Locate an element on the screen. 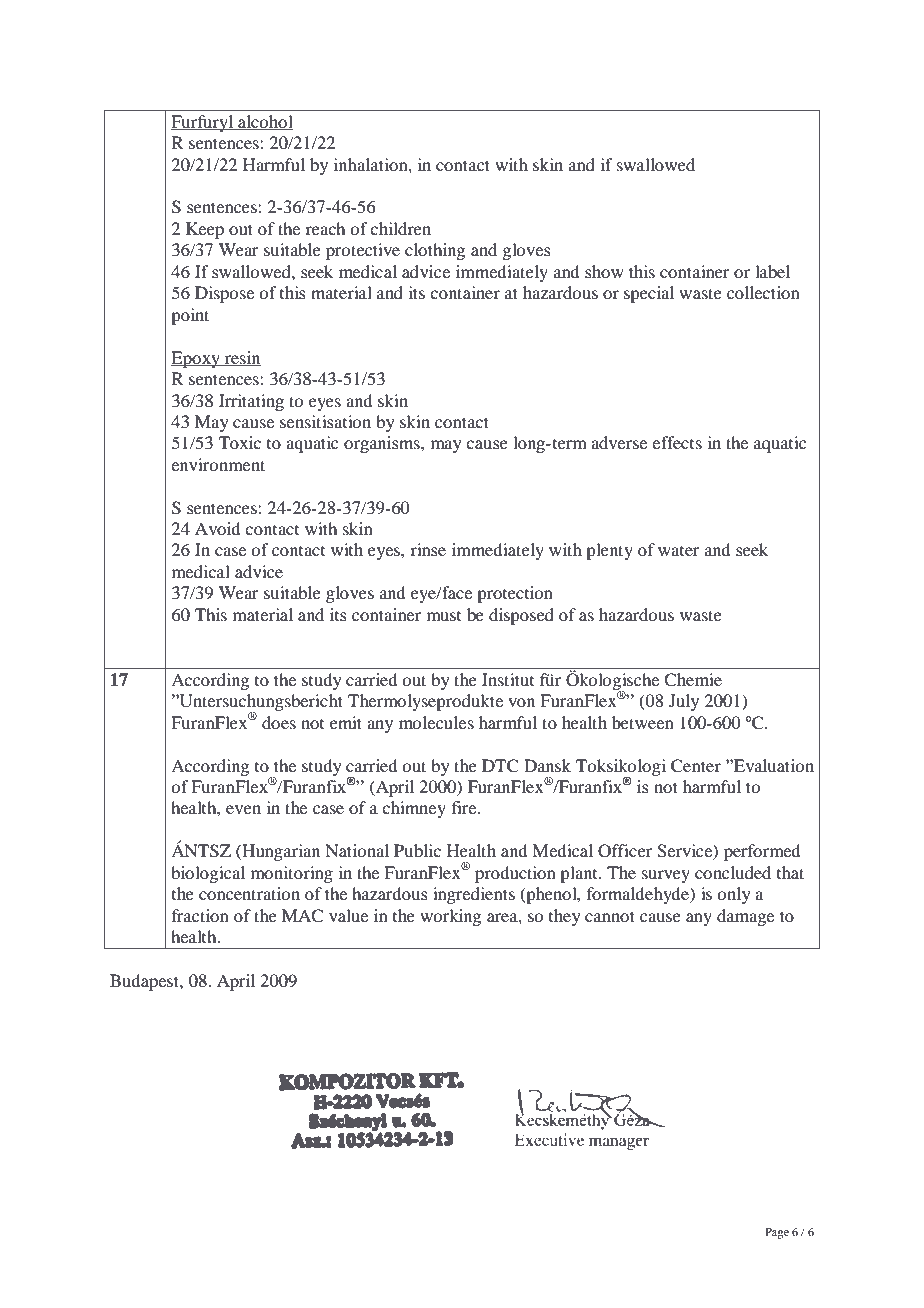 This screenshot has width=924, height=1308. Chemie is located at coordinates (693, 680).
